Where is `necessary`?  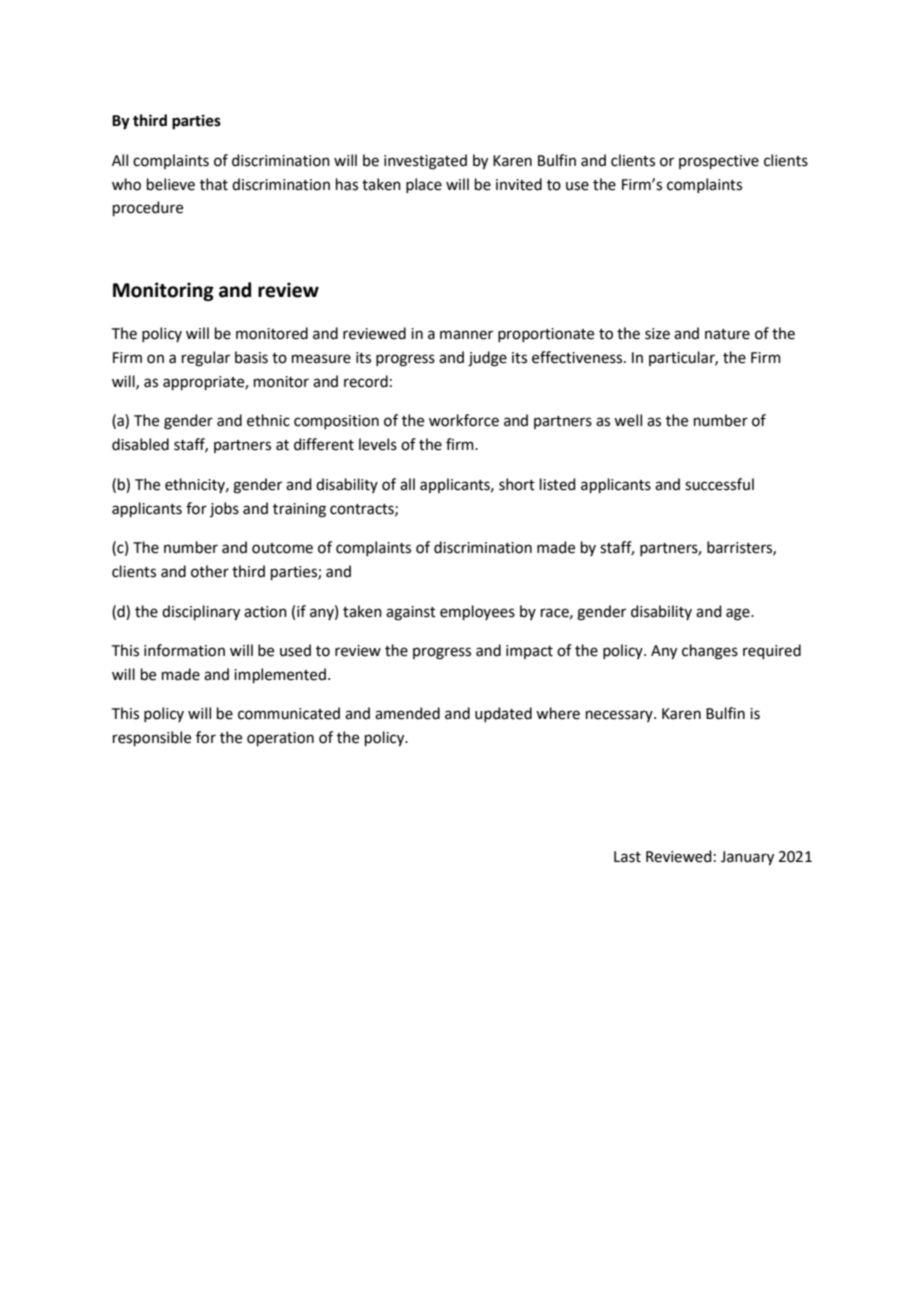 necessary is located at coordinates (620, 716).
